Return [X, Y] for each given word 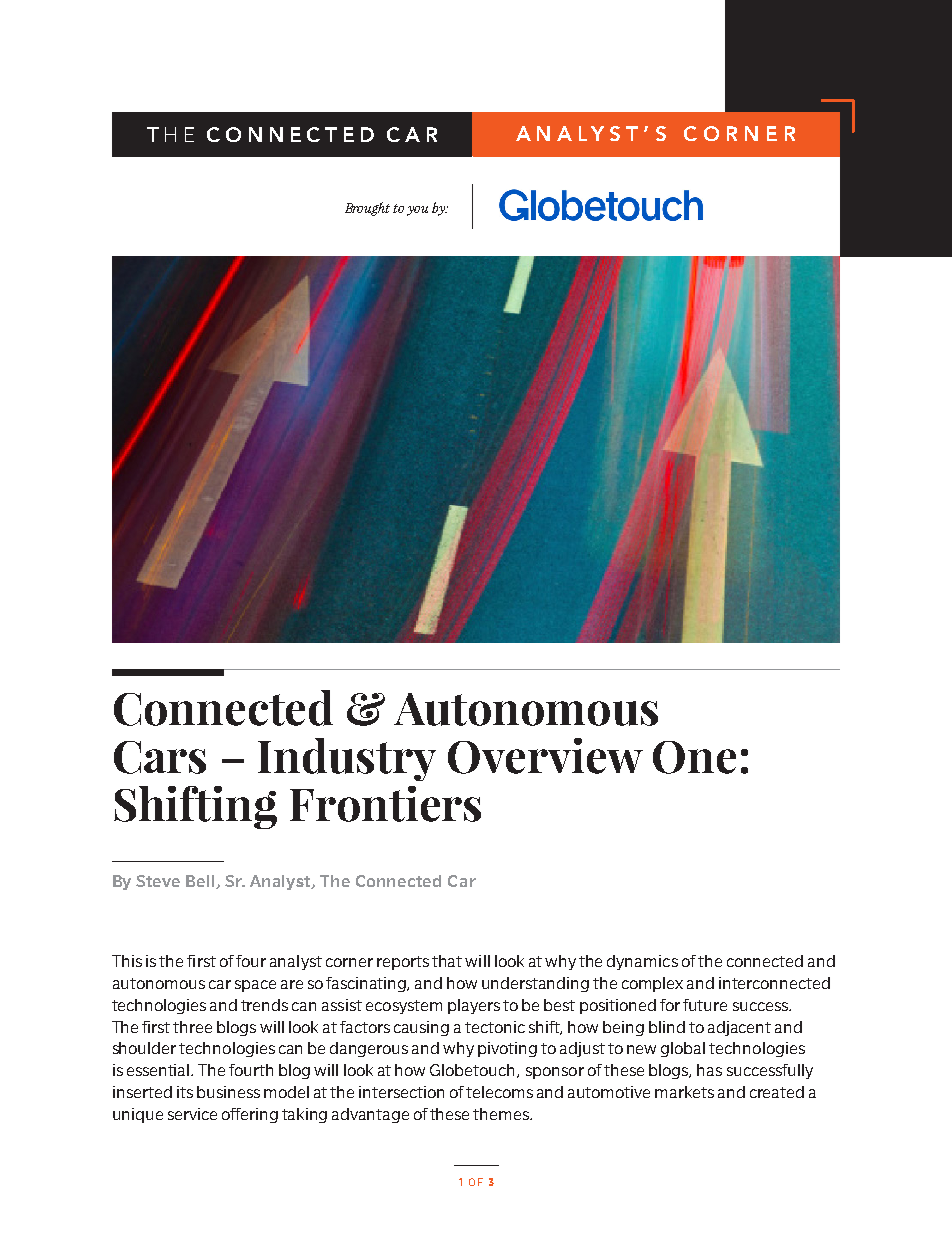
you [417, 211]
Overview [545, 756]
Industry [347, 759]
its [185, 1092]
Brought [367, 209]
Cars [160, 757]
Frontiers [385, 804]
